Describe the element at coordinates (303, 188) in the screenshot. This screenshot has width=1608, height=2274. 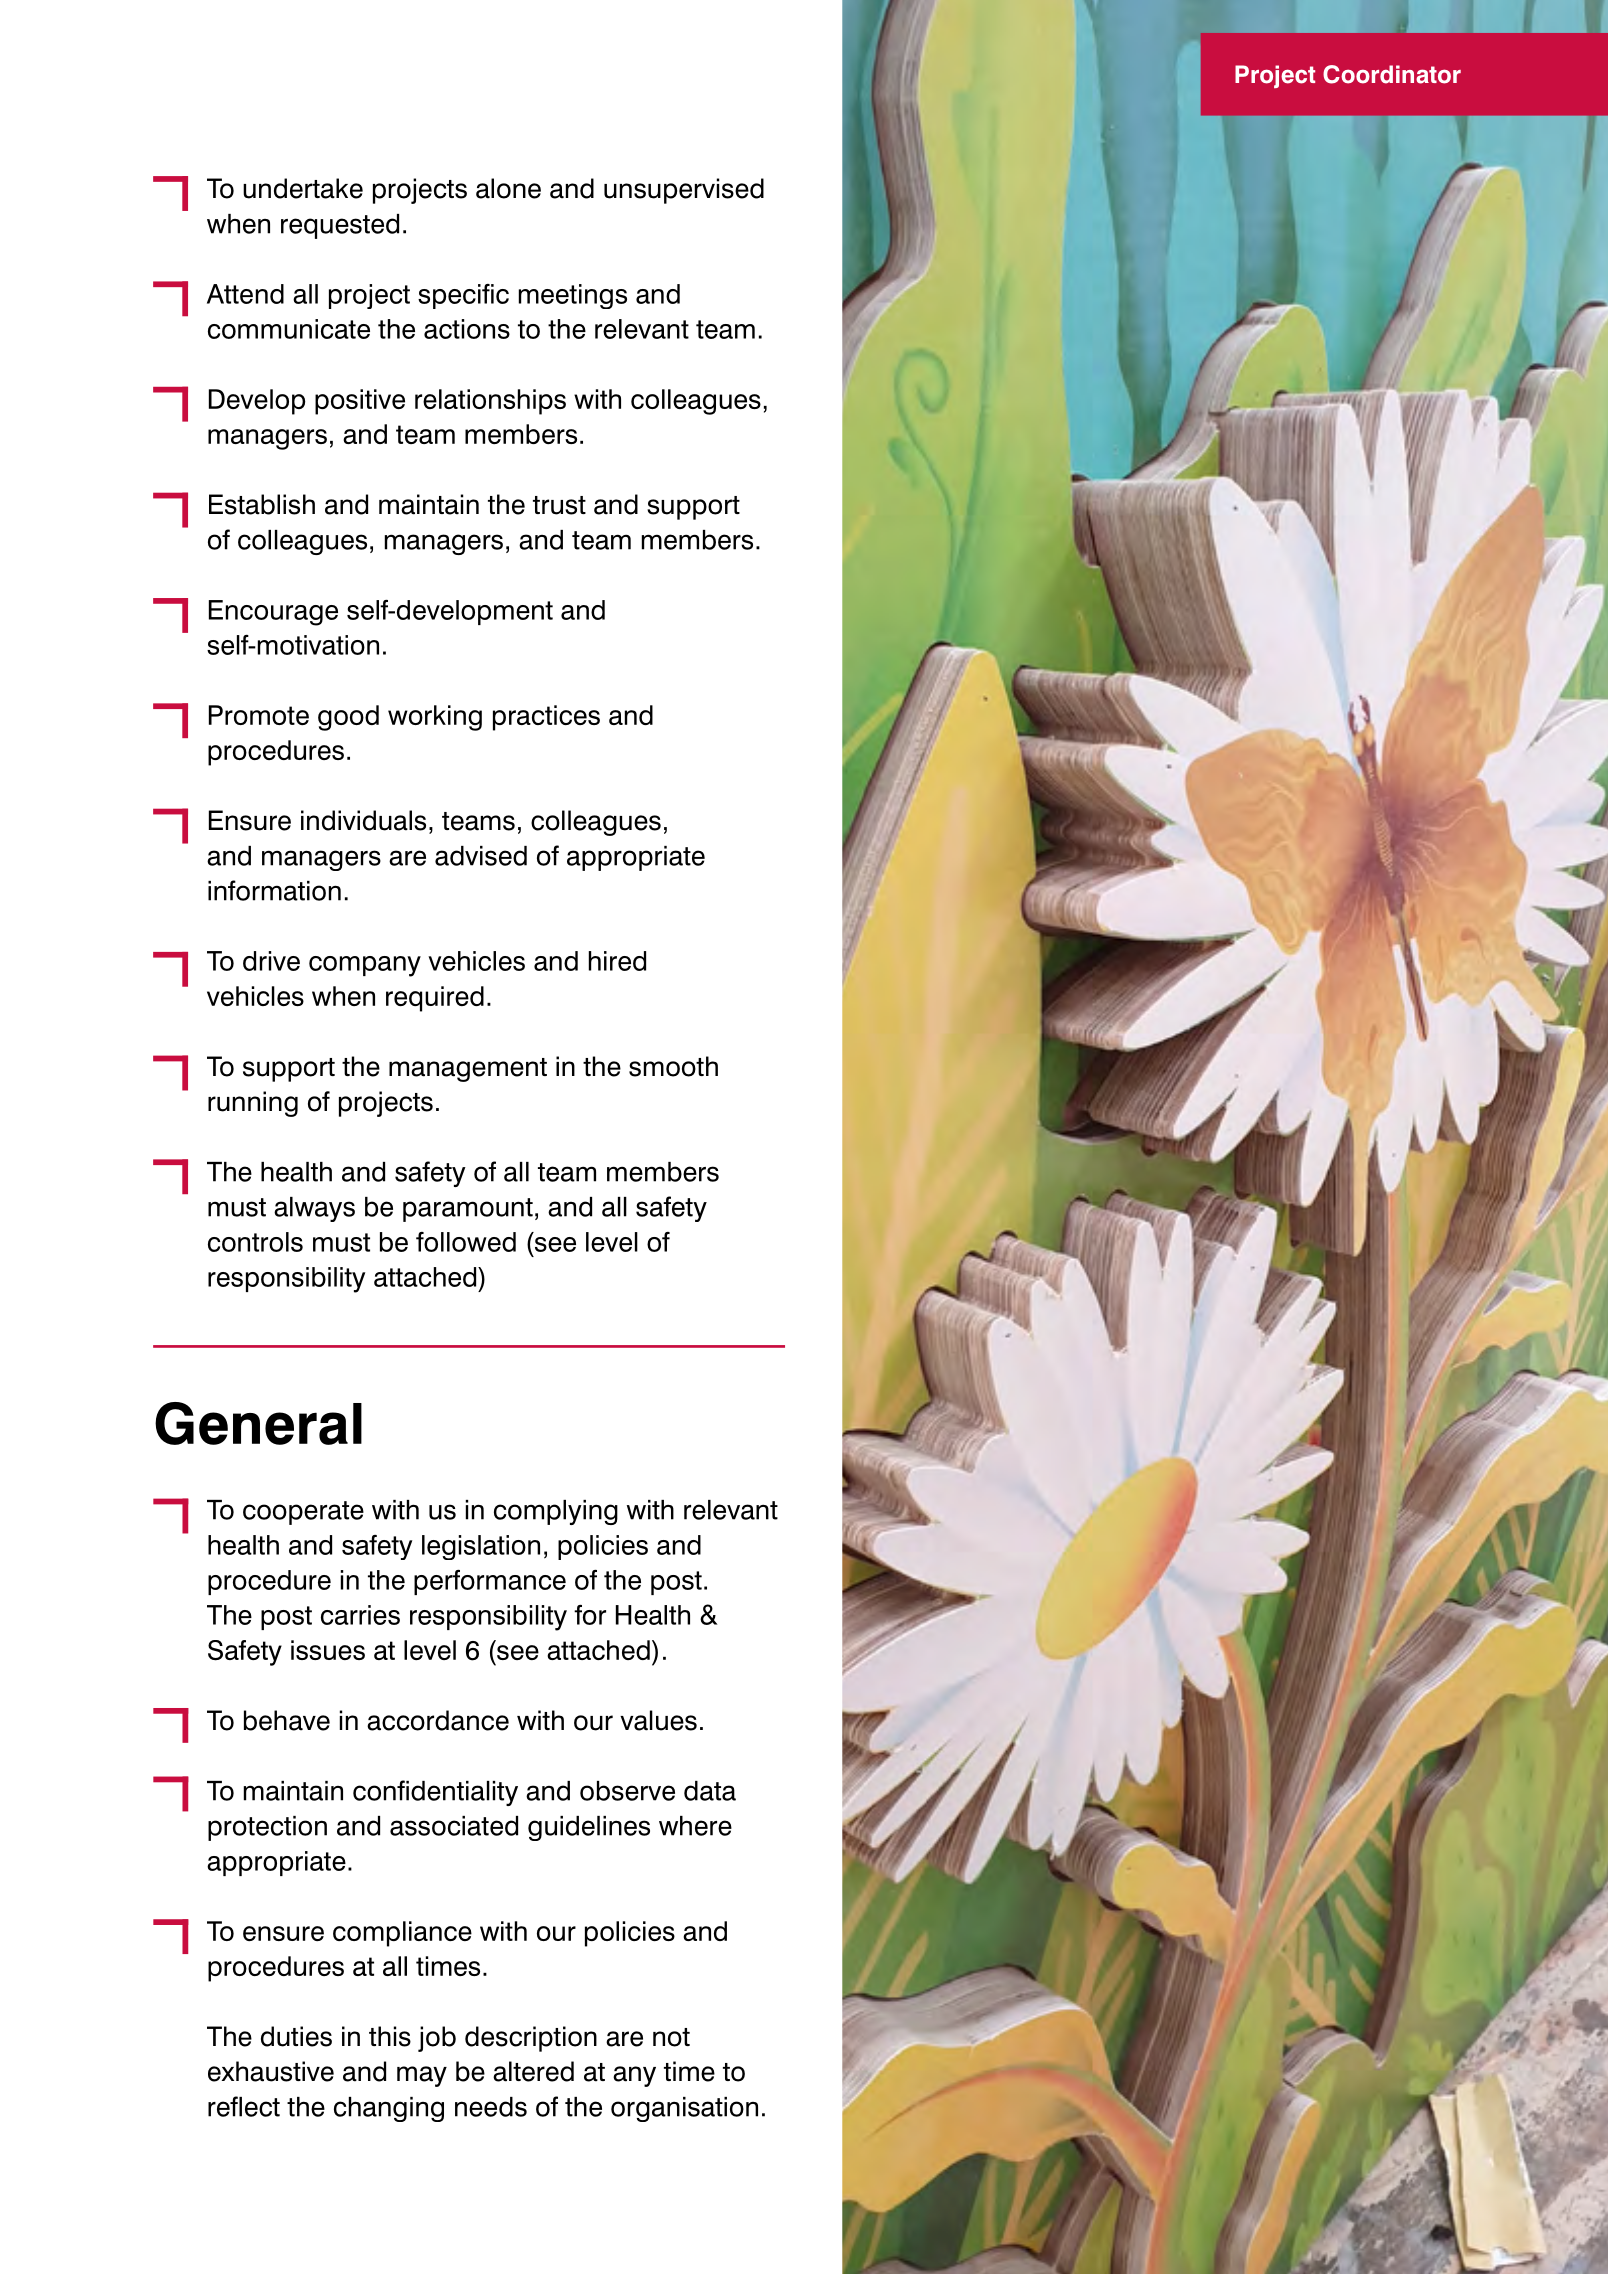
I see `undertake` at that location.
